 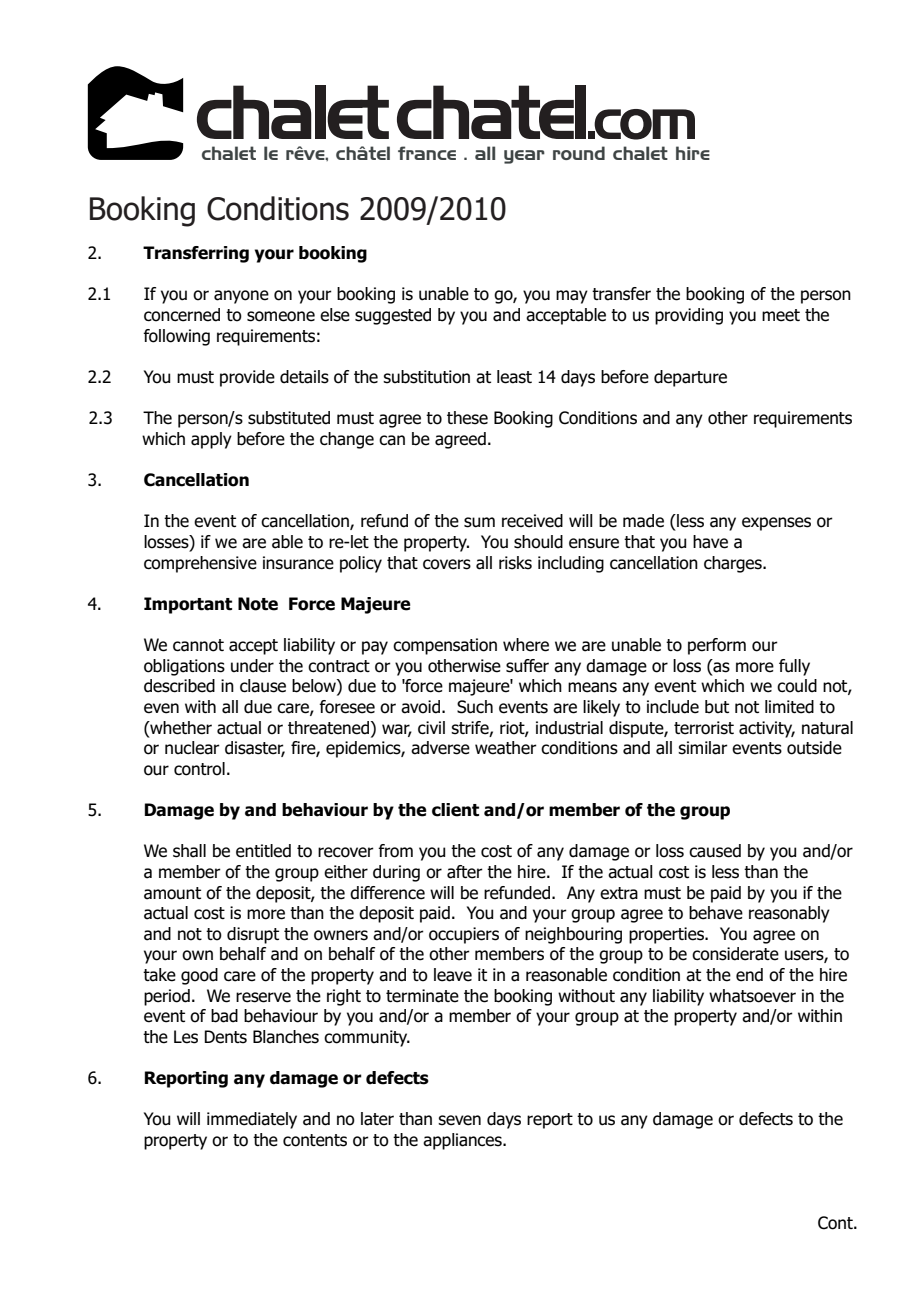 I want to click on entitled, so click(x=263, y=851).
